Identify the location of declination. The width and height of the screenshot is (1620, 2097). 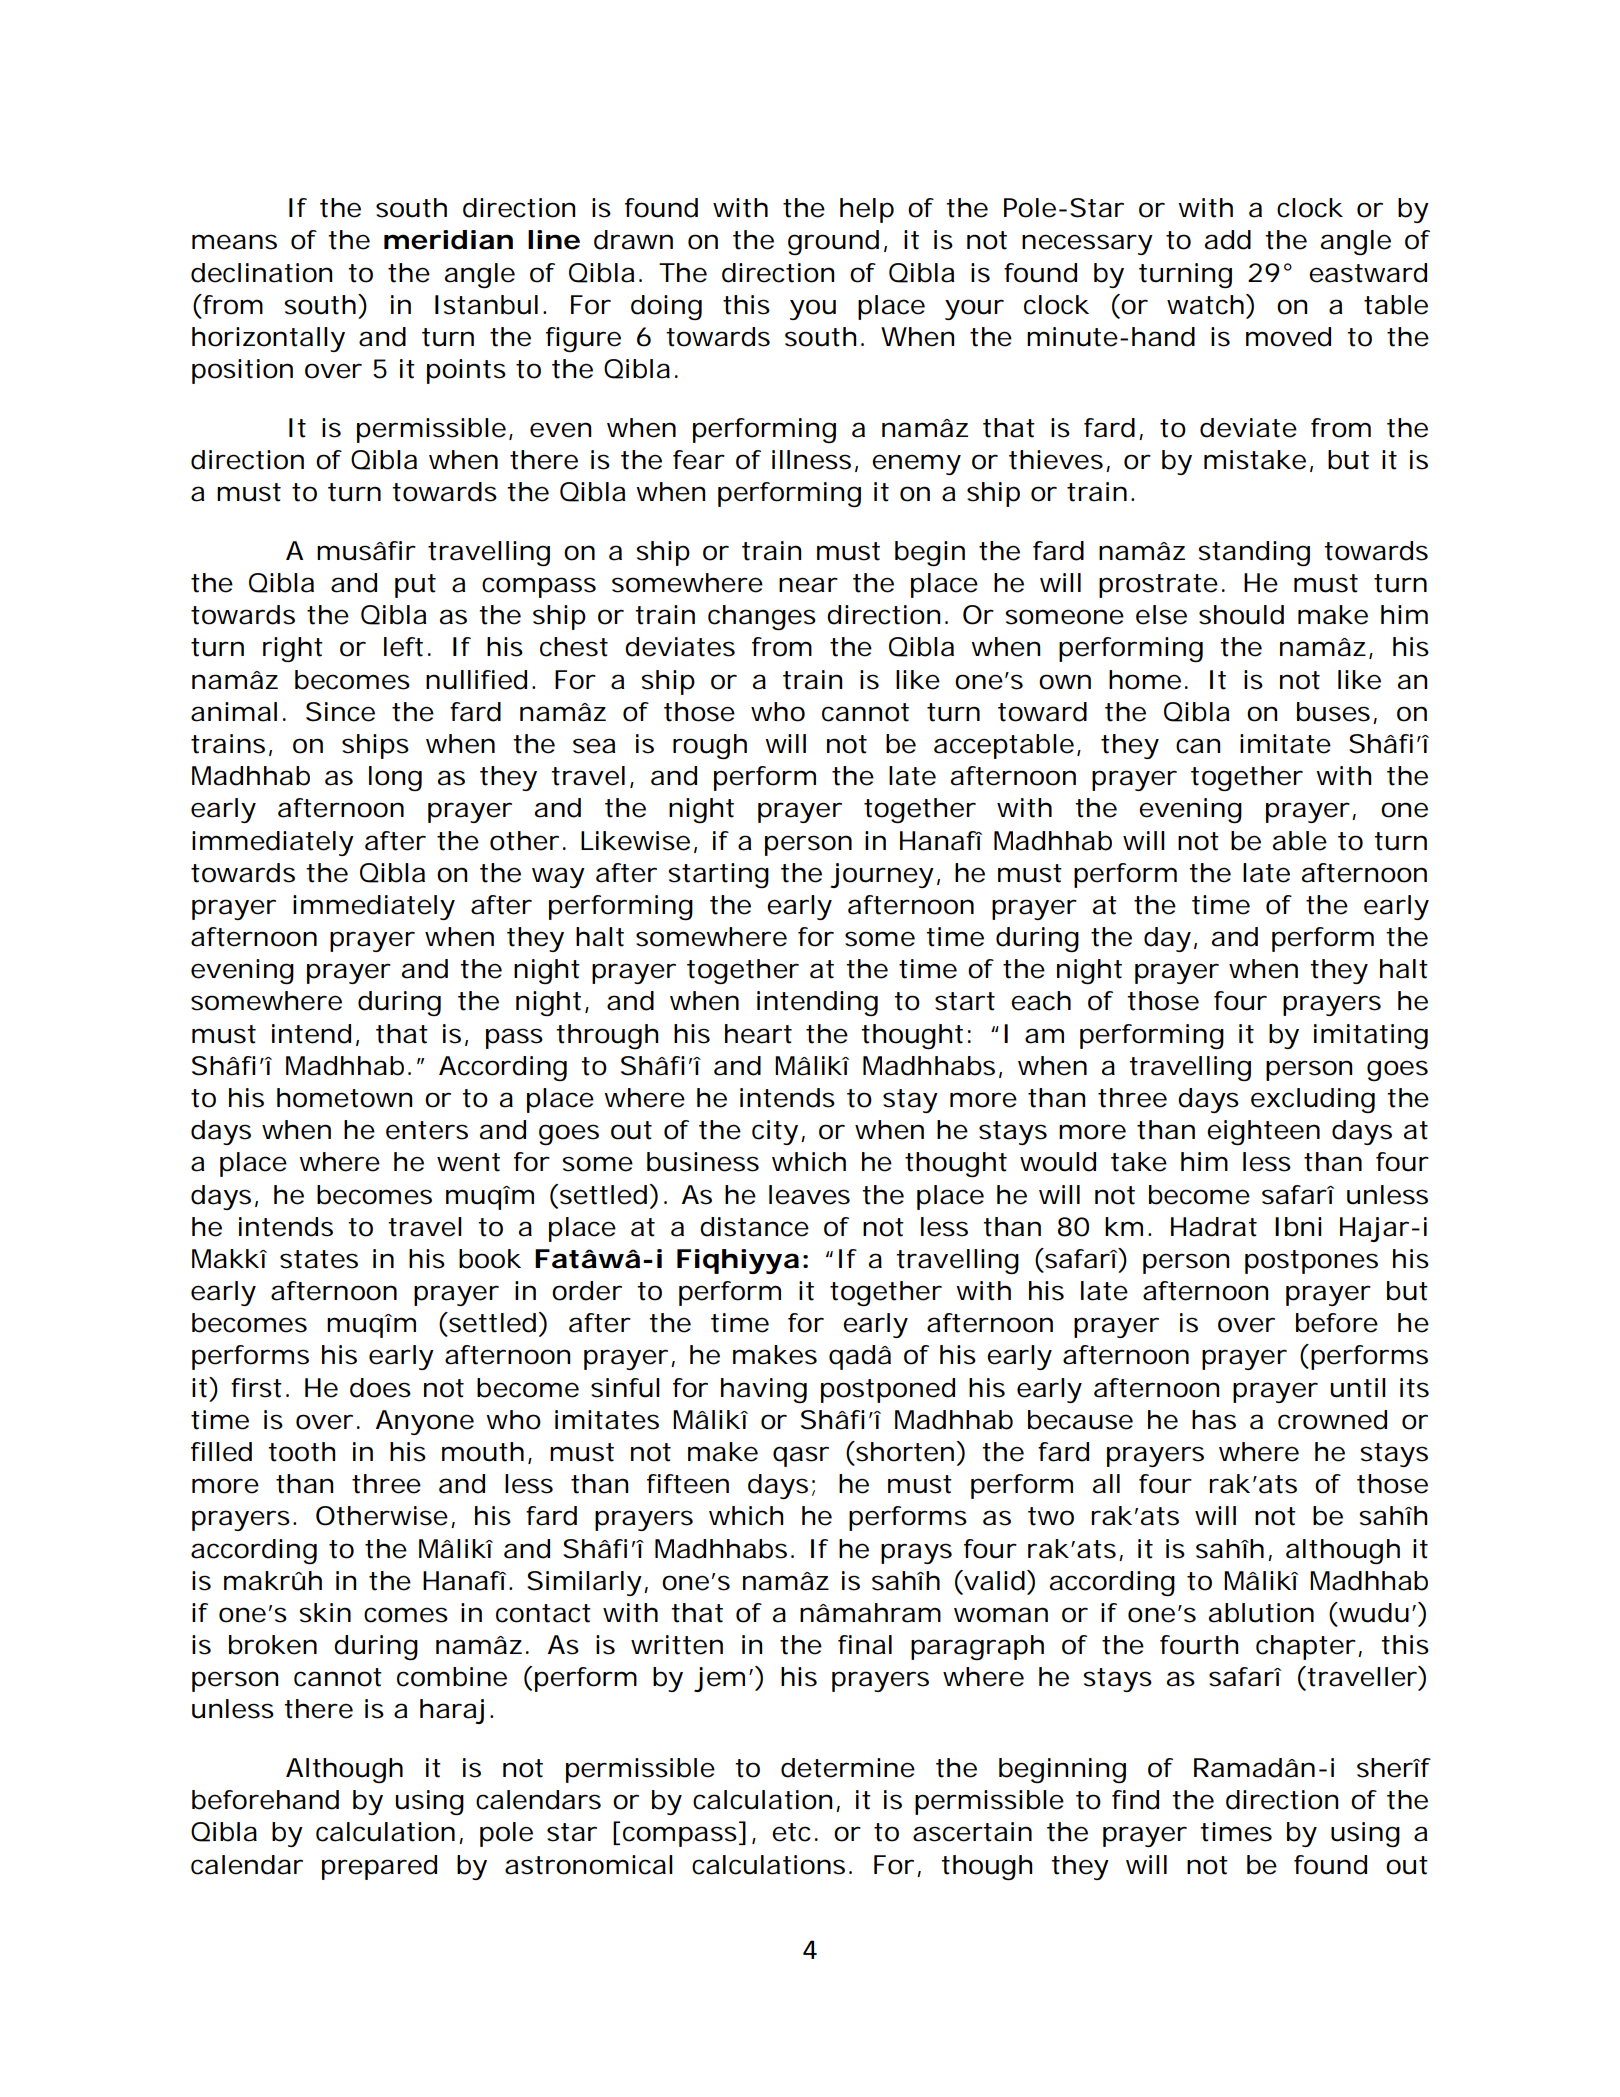
(261, 273).
